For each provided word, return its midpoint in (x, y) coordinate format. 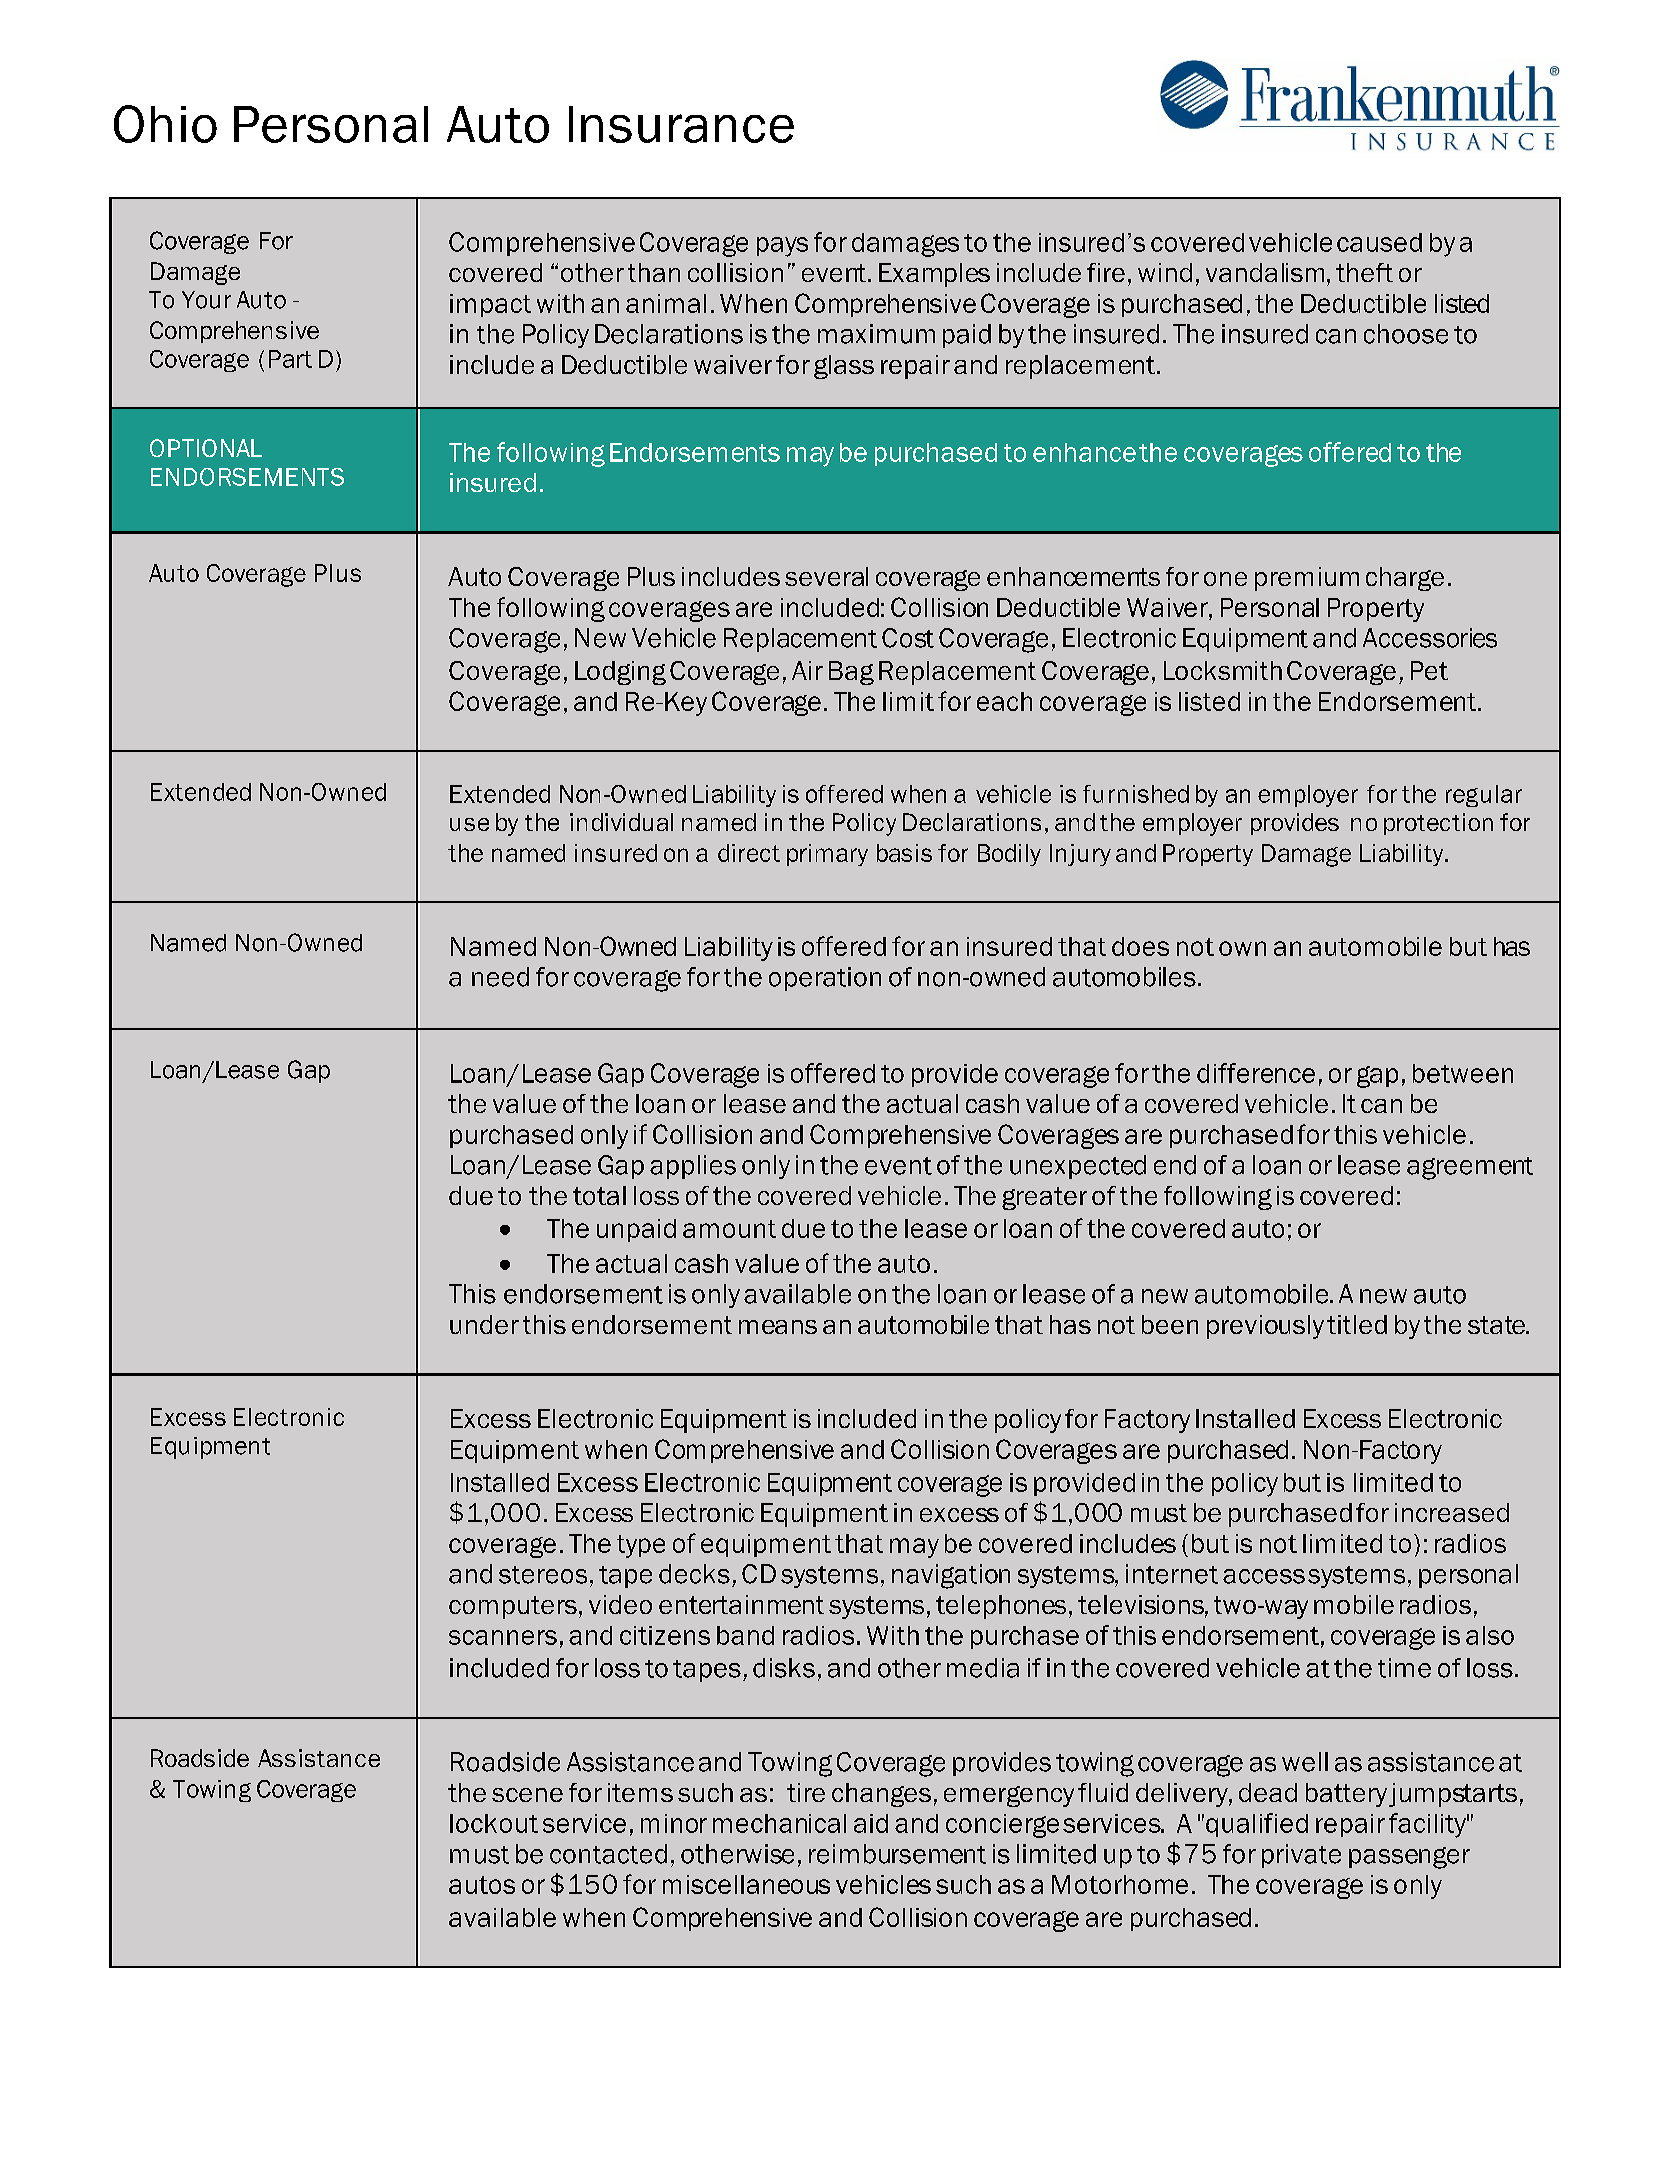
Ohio (165, 124)
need (500, 977)
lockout (494, 1823)
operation (825, 979)
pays (782, 247)
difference (1256, 1073)
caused (1379, 242)
